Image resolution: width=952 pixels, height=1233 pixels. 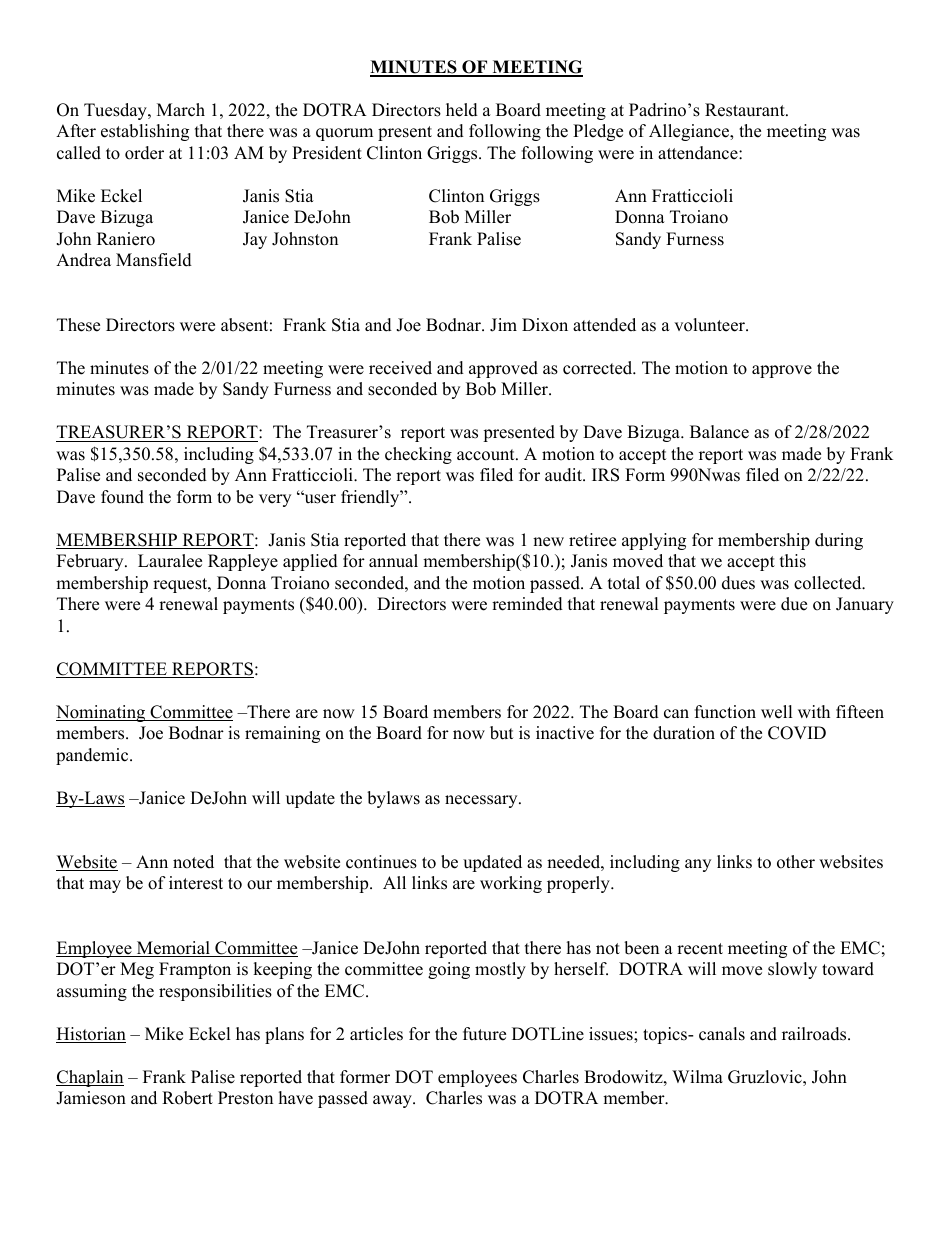 I want to click on Restaurant, so click(x=746, y=110).
